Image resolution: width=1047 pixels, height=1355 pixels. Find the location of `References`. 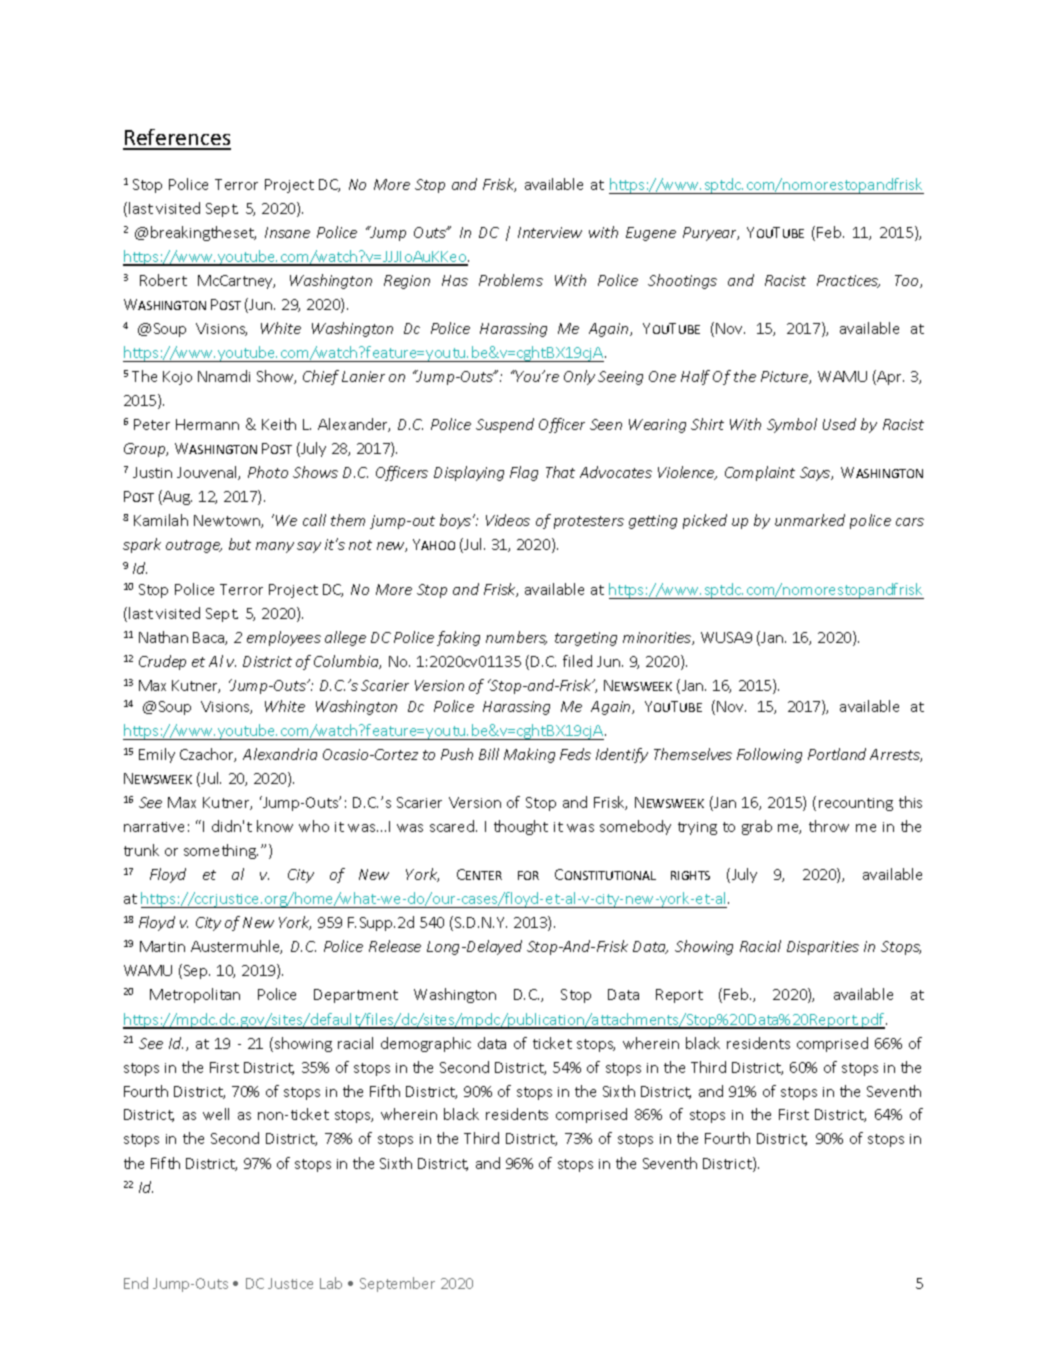

References is located at coordinates (177, 139).
